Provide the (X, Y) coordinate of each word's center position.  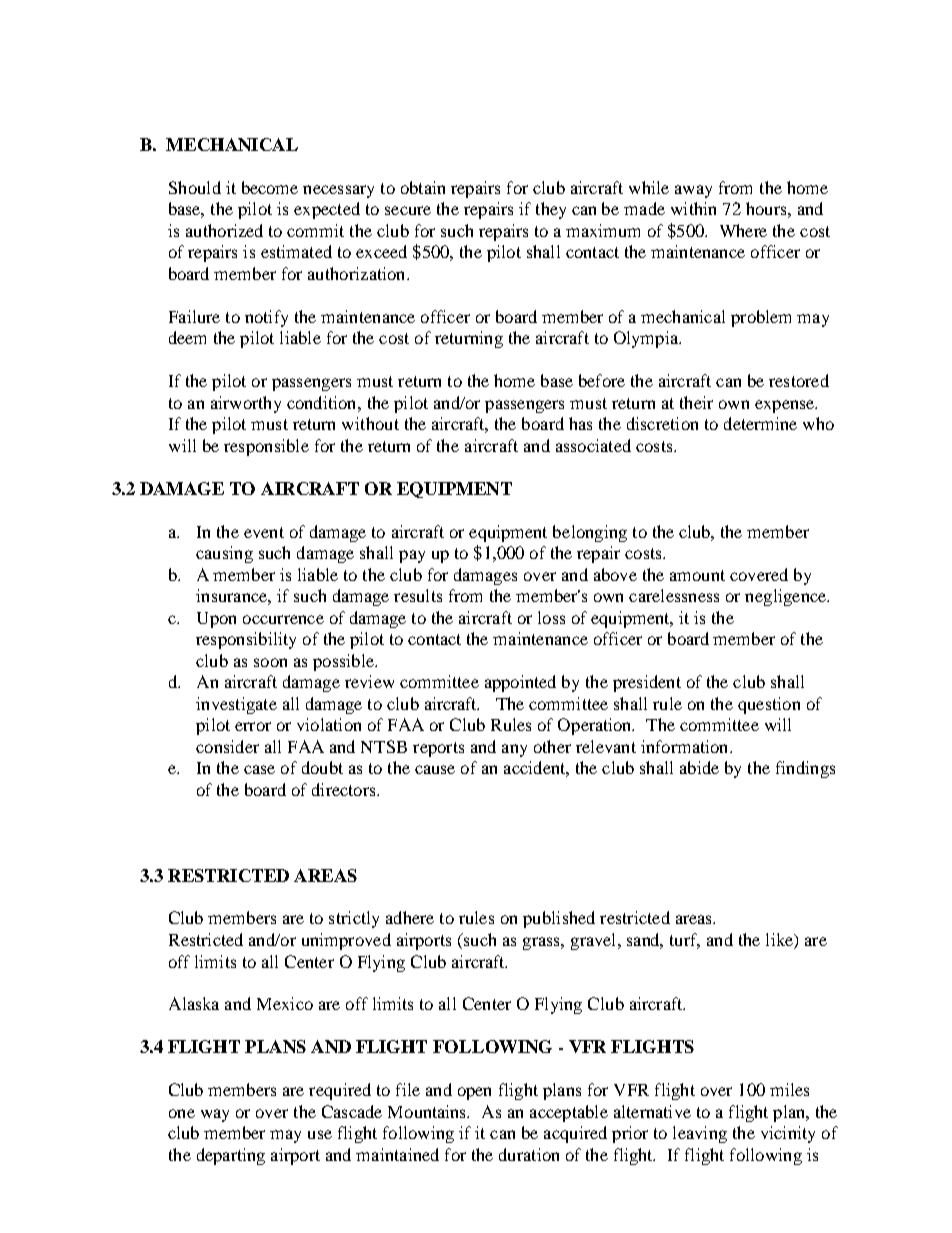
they (551, 210)
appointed (520, 683)
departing (231, 1156)
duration (529, 1154)
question (769, 705)
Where (743, 230)
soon (270, 662)
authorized (224, 230)
